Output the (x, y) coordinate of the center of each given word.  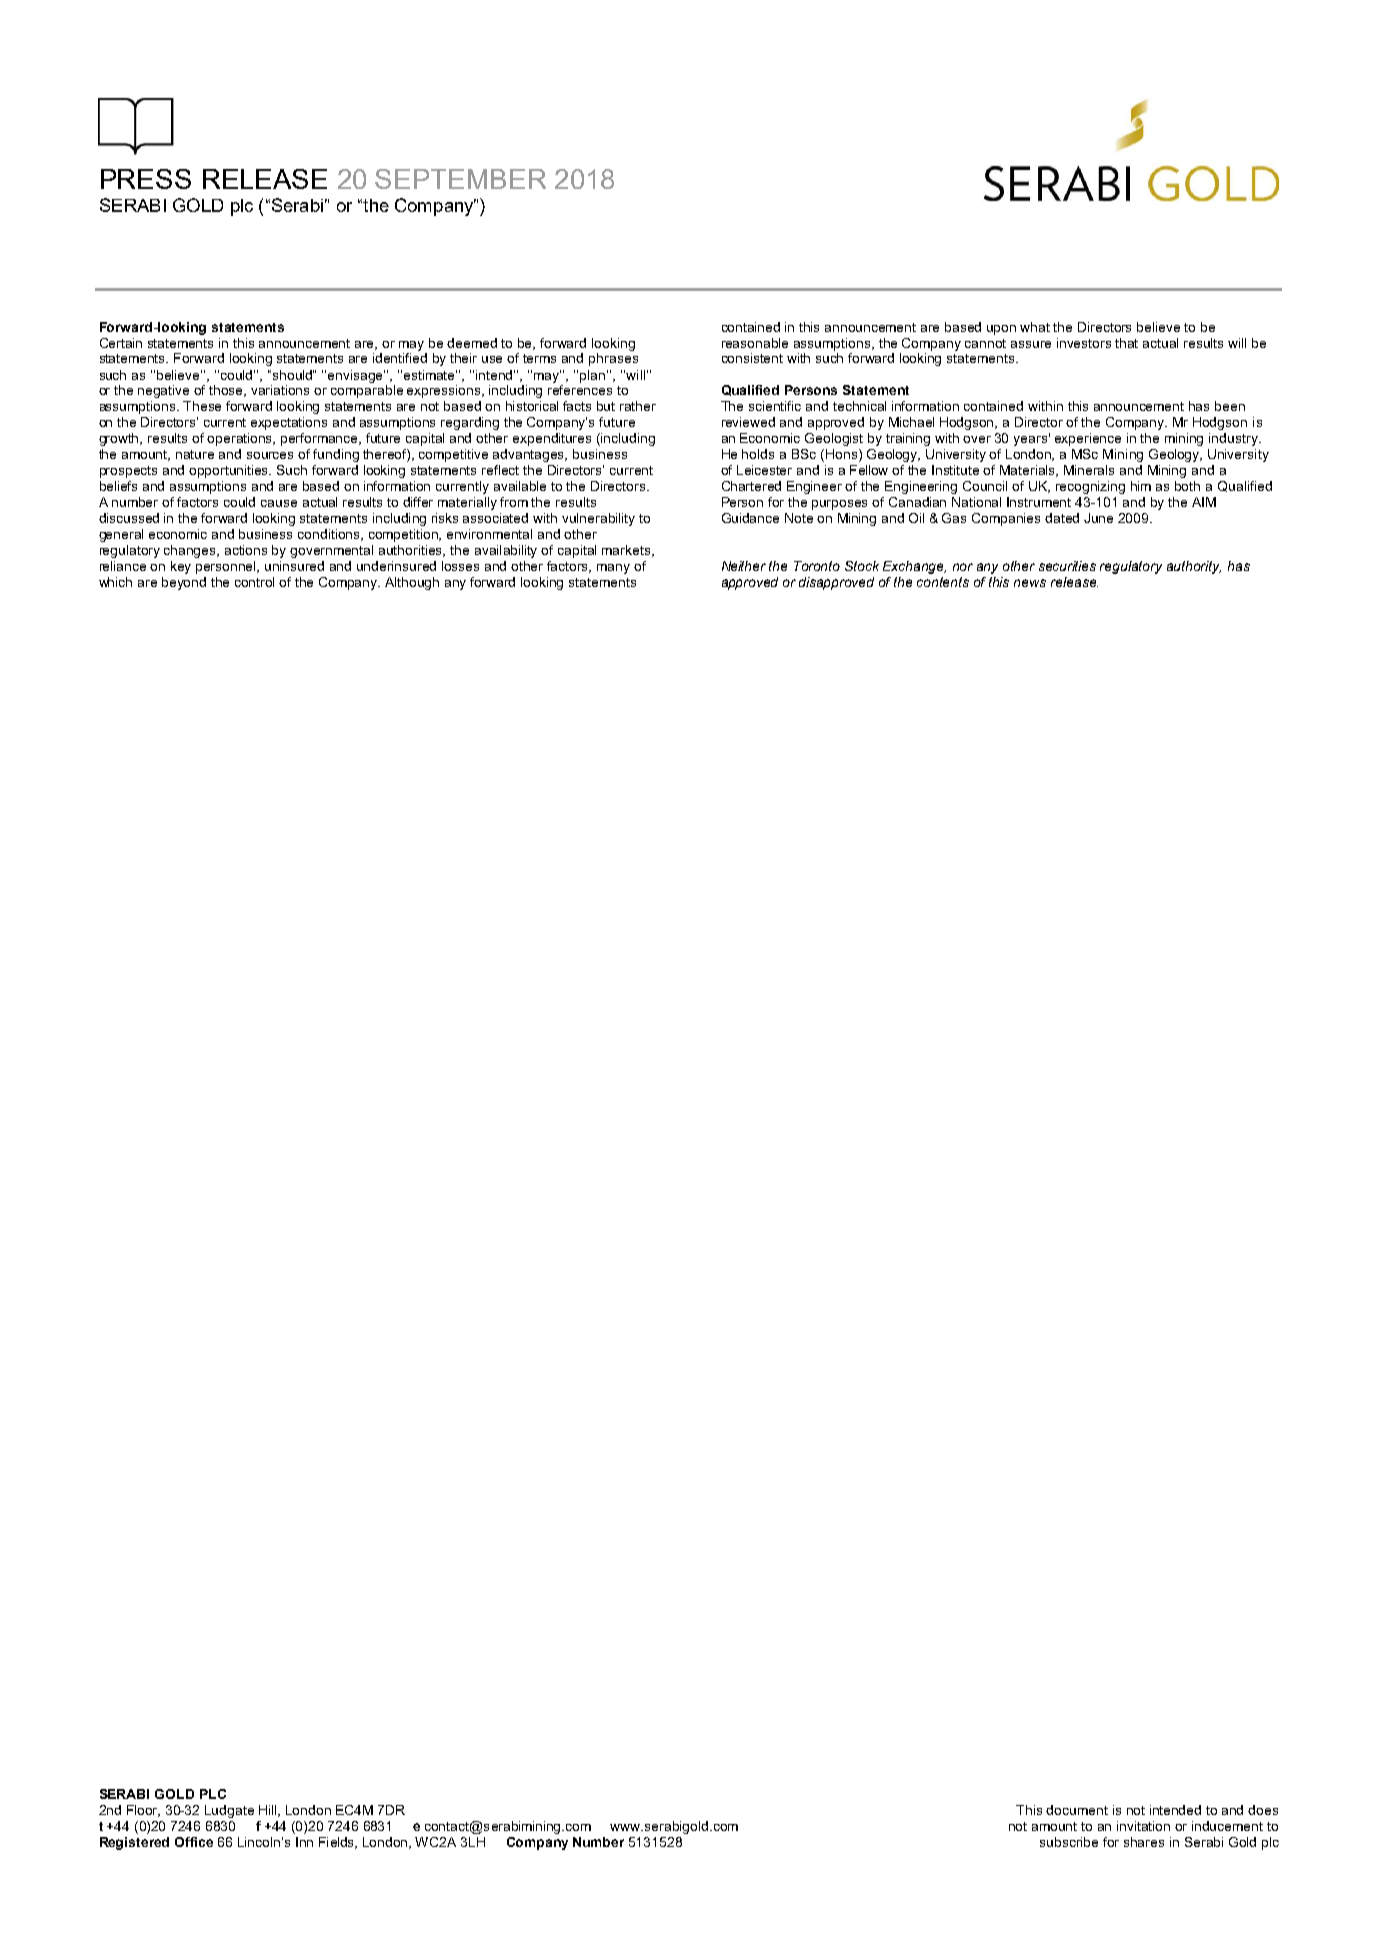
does (1263, 1810)
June (1098, 518)
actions (246, 550)
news (1030, 583)
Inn (304, 1842)
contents (943, 582)
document (1077, 1810)
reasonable (755, 343)
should (292, 375)
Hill (269, 1811)
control (254, 582)
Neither (744, 566)
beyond (184, 583)
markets (627, 551)
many (613, 569)
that (1126, 343)
